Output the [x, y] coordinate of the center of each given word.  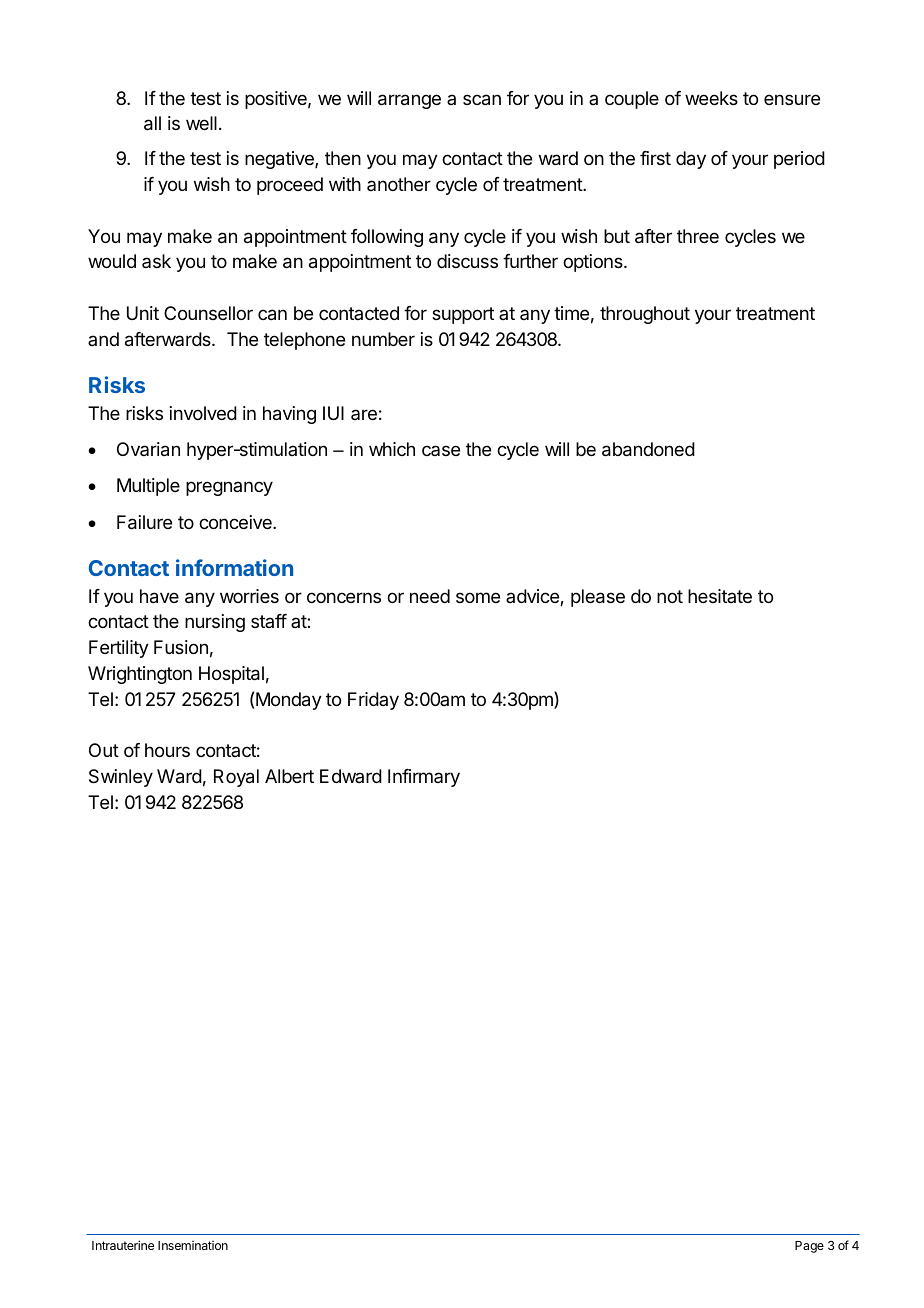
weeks [711, 98]
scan [482, 100]
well [201, 123]
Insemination [193, 1245]
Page [809, 1247]
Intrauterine [123, 1245]
